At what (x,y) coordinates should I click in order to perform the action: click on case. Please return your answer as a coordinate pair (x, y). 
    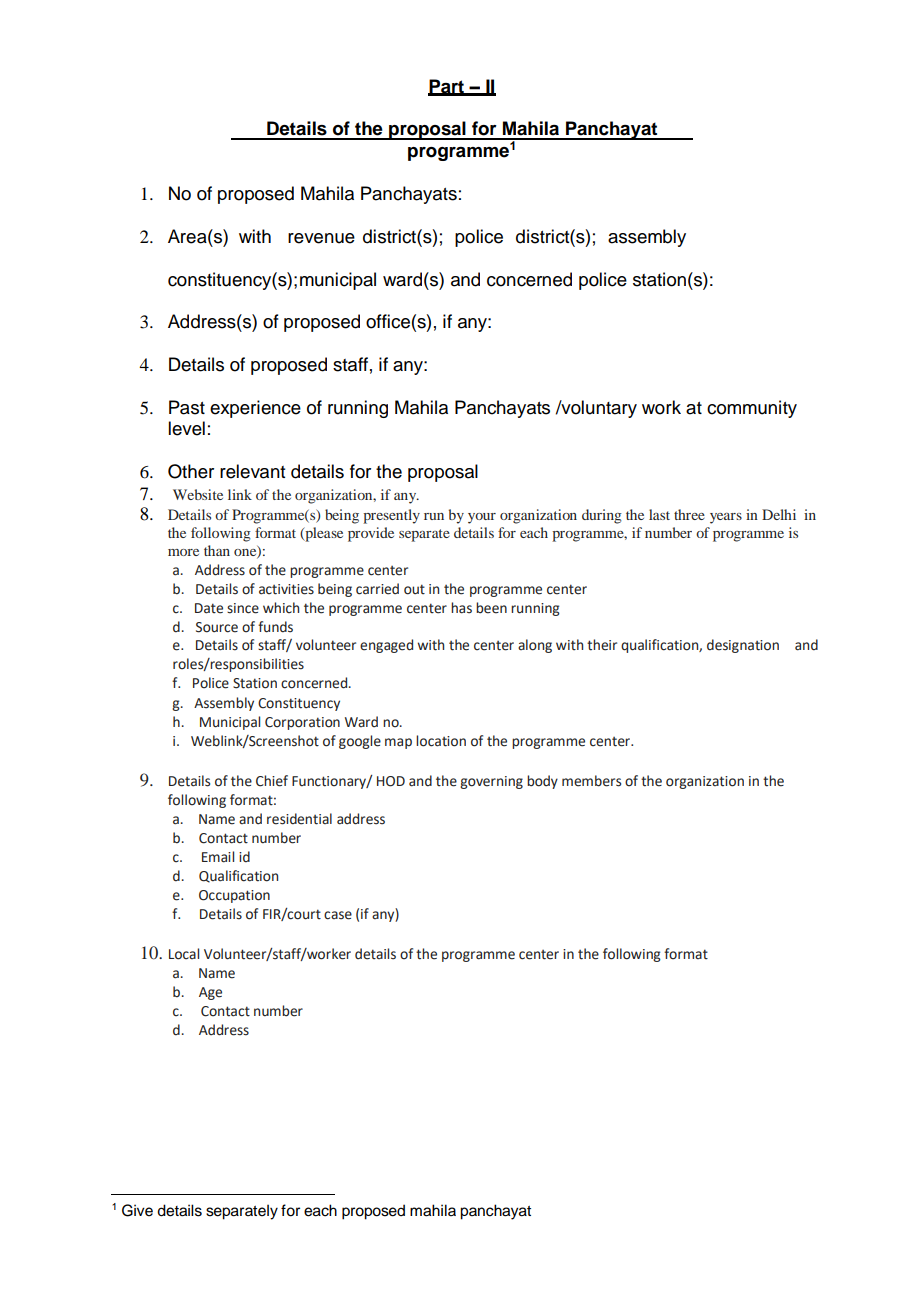
    Looking at the image, I should click on (338, 915).
